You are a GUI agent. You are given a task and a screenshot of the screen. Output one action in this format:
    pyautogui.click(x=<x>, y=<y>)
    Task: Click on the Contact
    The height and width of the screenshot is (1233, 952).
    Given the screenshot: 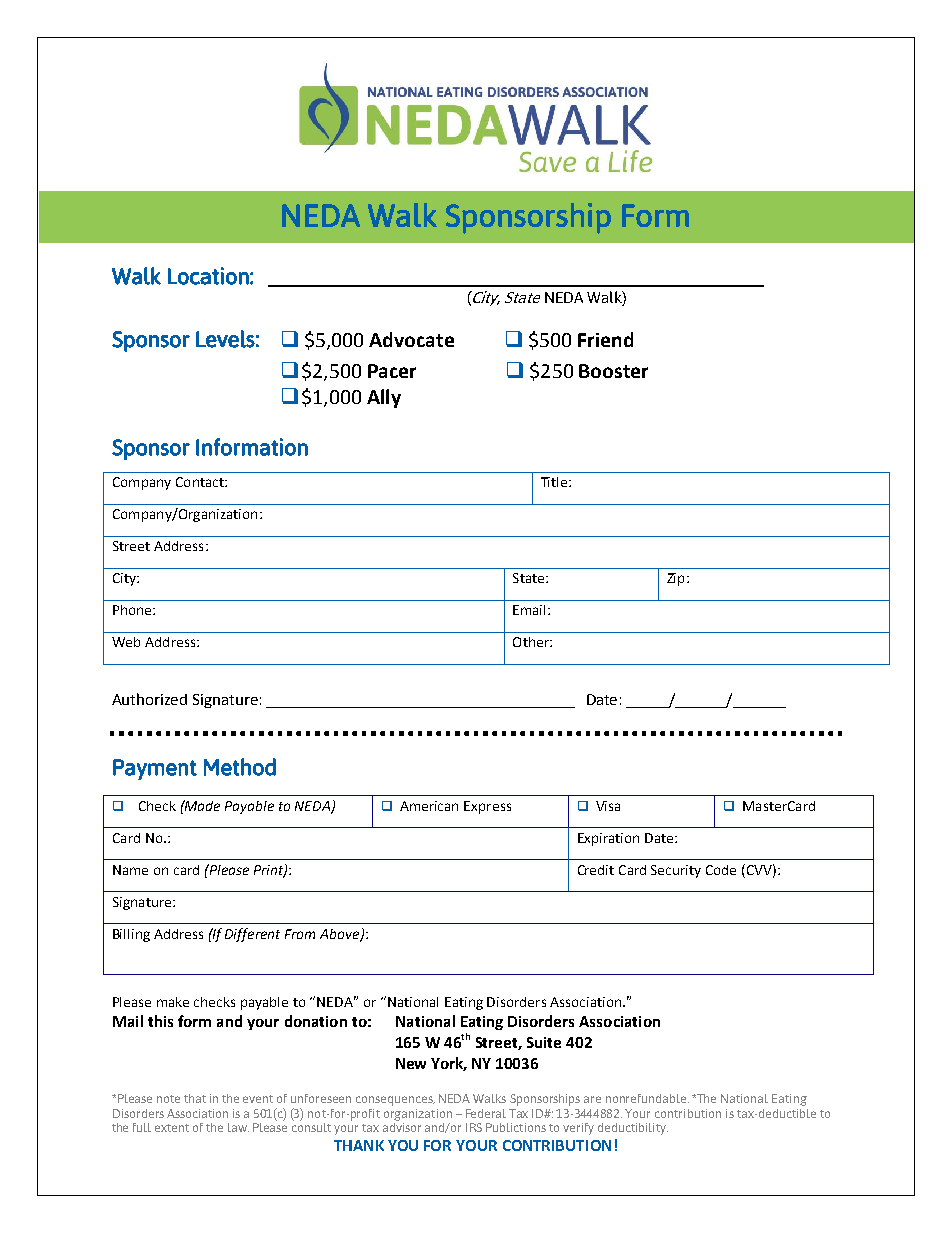 What is the action you would take?
    pyautogui.click(x=201, y=482)
